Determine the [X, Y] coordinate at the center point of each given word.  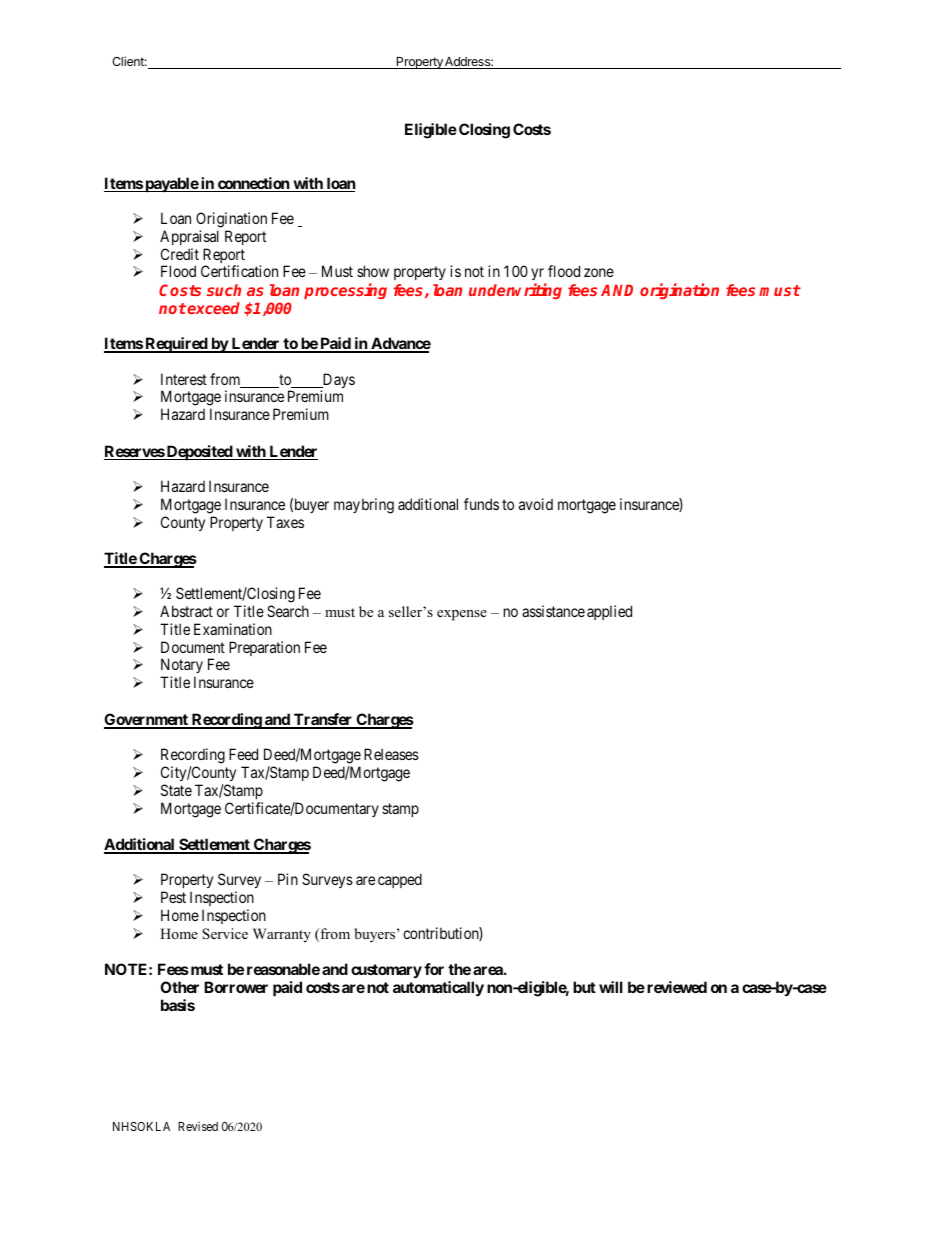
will [611, 987]
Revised [198, 1126]
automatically [438, 988]
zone [599, 272]
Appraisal [189, 237]
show [373, 271]
